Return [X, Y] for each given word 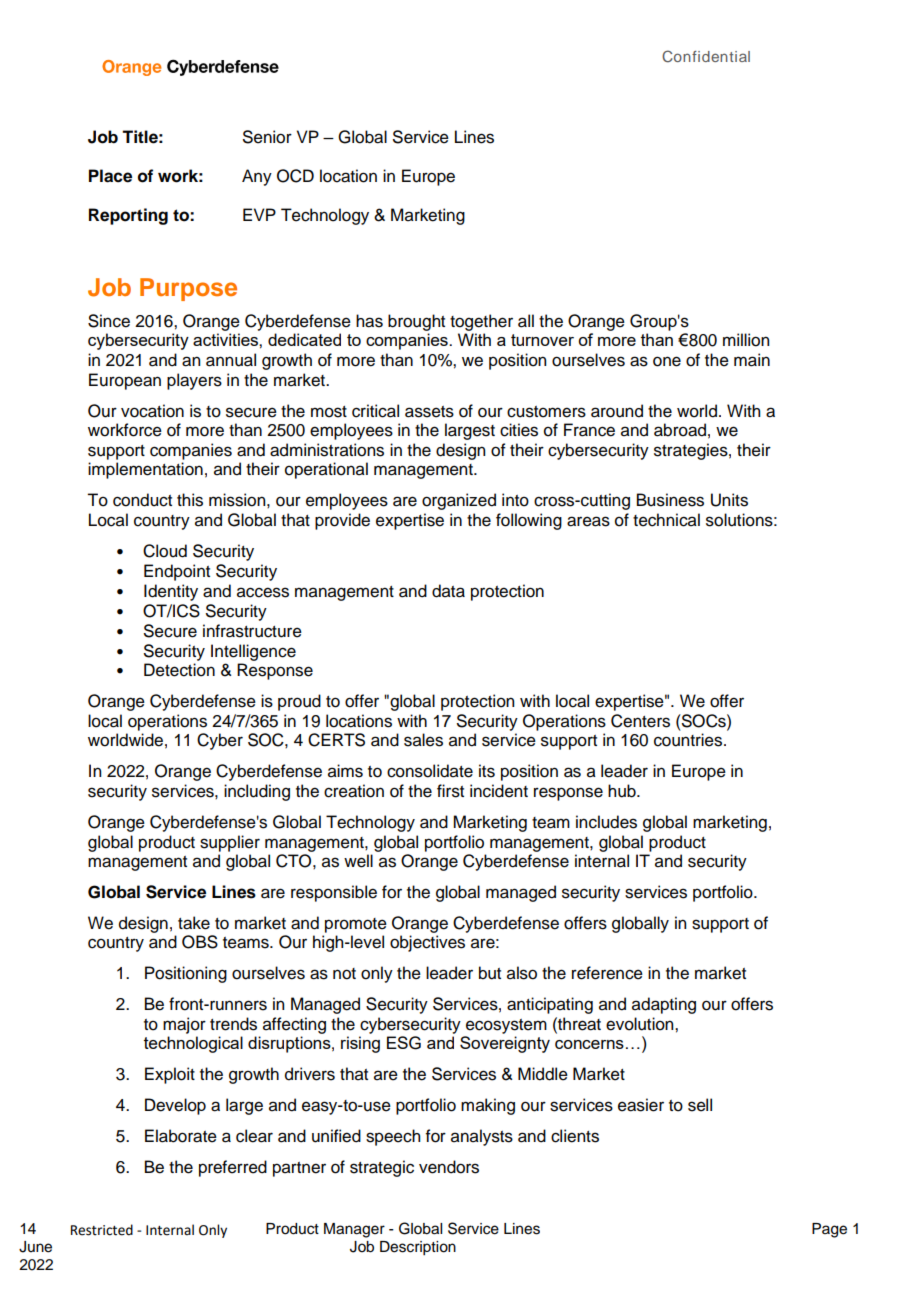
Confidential [706, 56]
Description [418, 1248]
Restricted [102, 1230]
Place [110, 176]
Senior [267, 137]
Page [829, 1230]
